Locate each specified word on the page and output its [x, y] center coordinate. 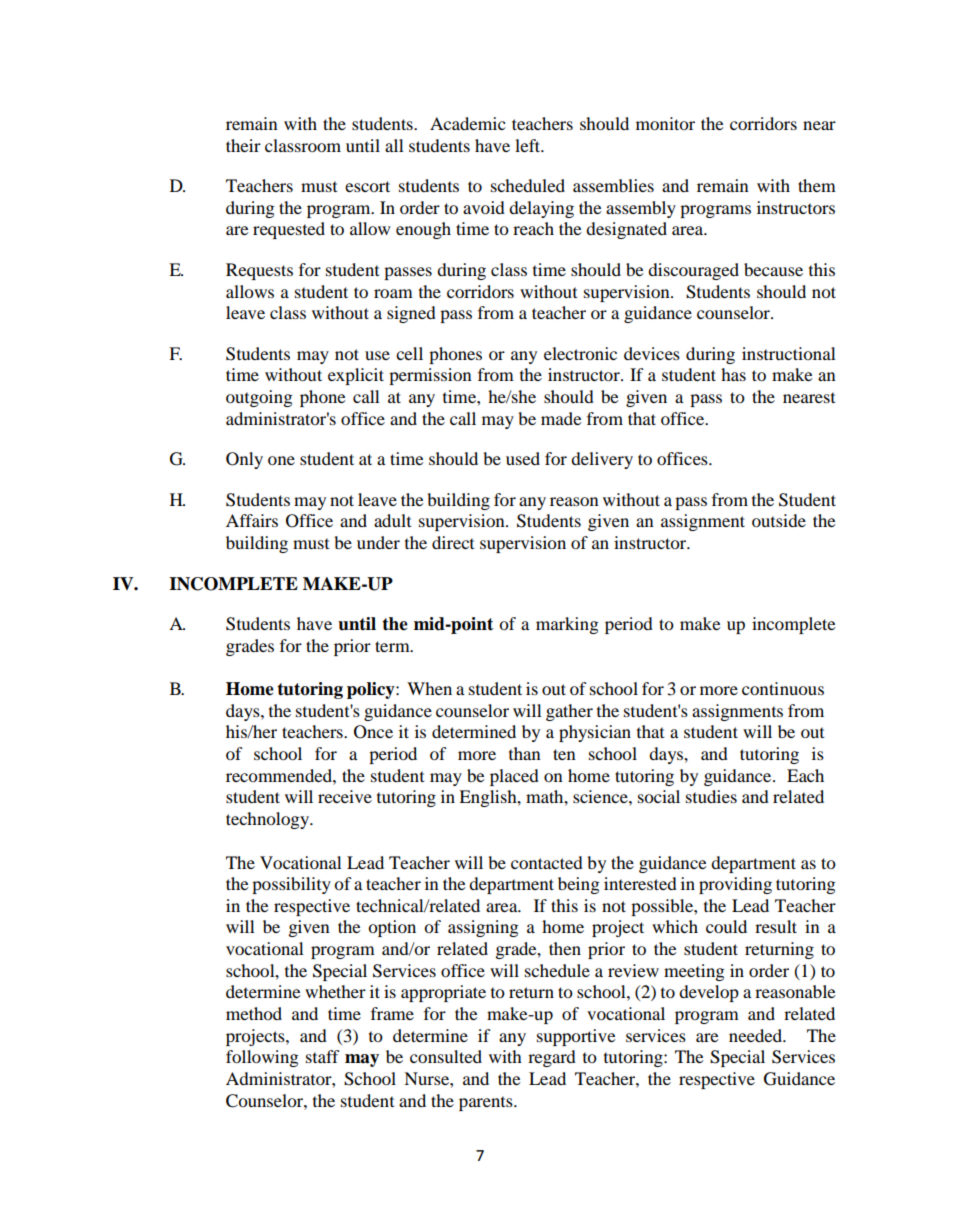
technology [269, 820]
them [817, 185]
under [378, 542]
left [529, 145]
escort [367, 186]
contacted [547, 862]
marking [567, 625]
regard [552, 1058]
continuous [783, 688]
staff [323, 1056]
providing [735, 885]
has [733, 374]
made [561, 418]
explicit [356, 376]
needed [756, 1035]
